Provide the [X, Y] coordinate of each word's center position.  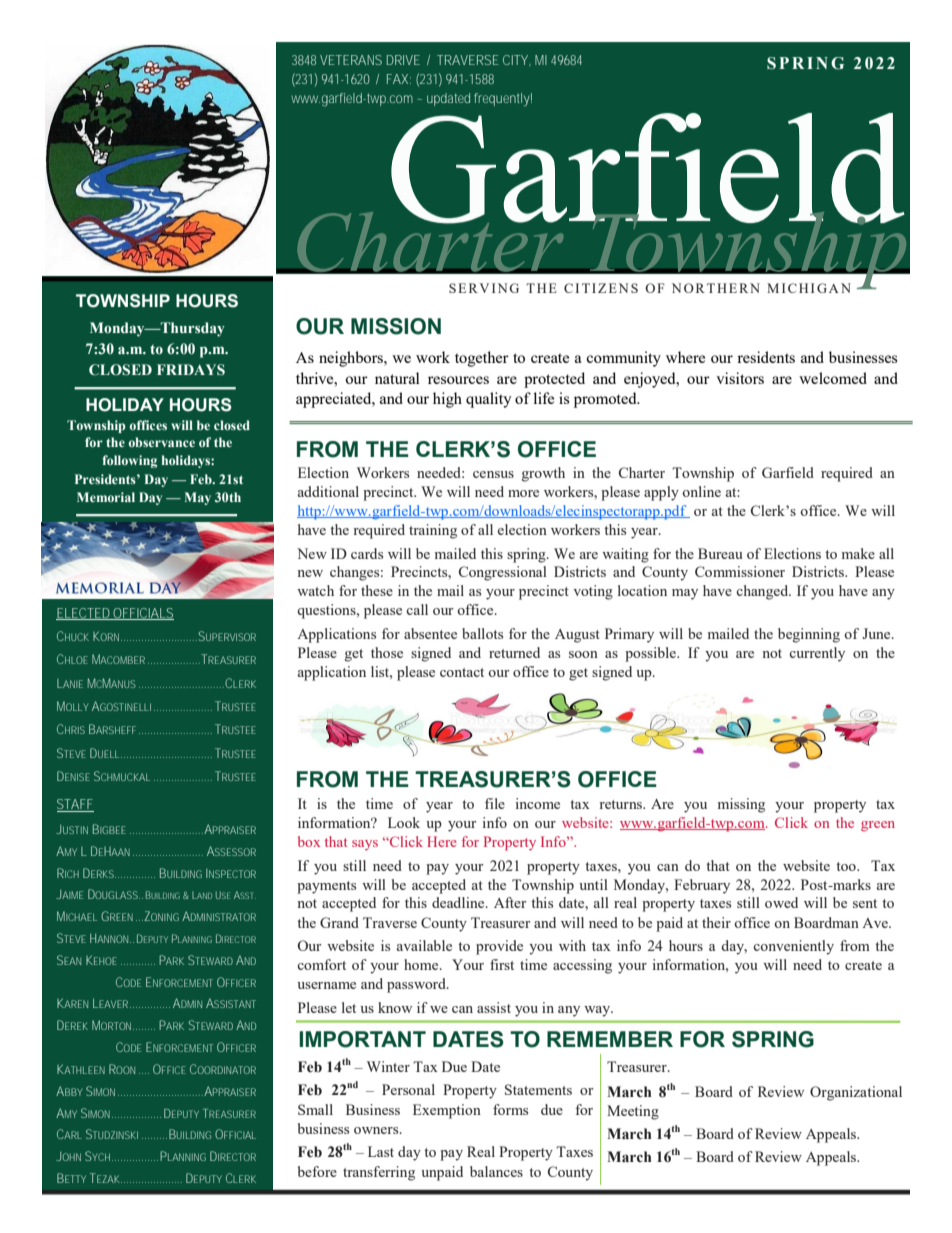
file [495, 803]
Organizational [856, 1093]
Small [315, 1109]
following [130, 461]
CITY [517, 60]
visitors [740, 378]
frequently [503, 100]
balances [496, 1171]
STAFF [75, 805]
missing [741, 805]
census [493, 474]
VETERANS [351, 60]
